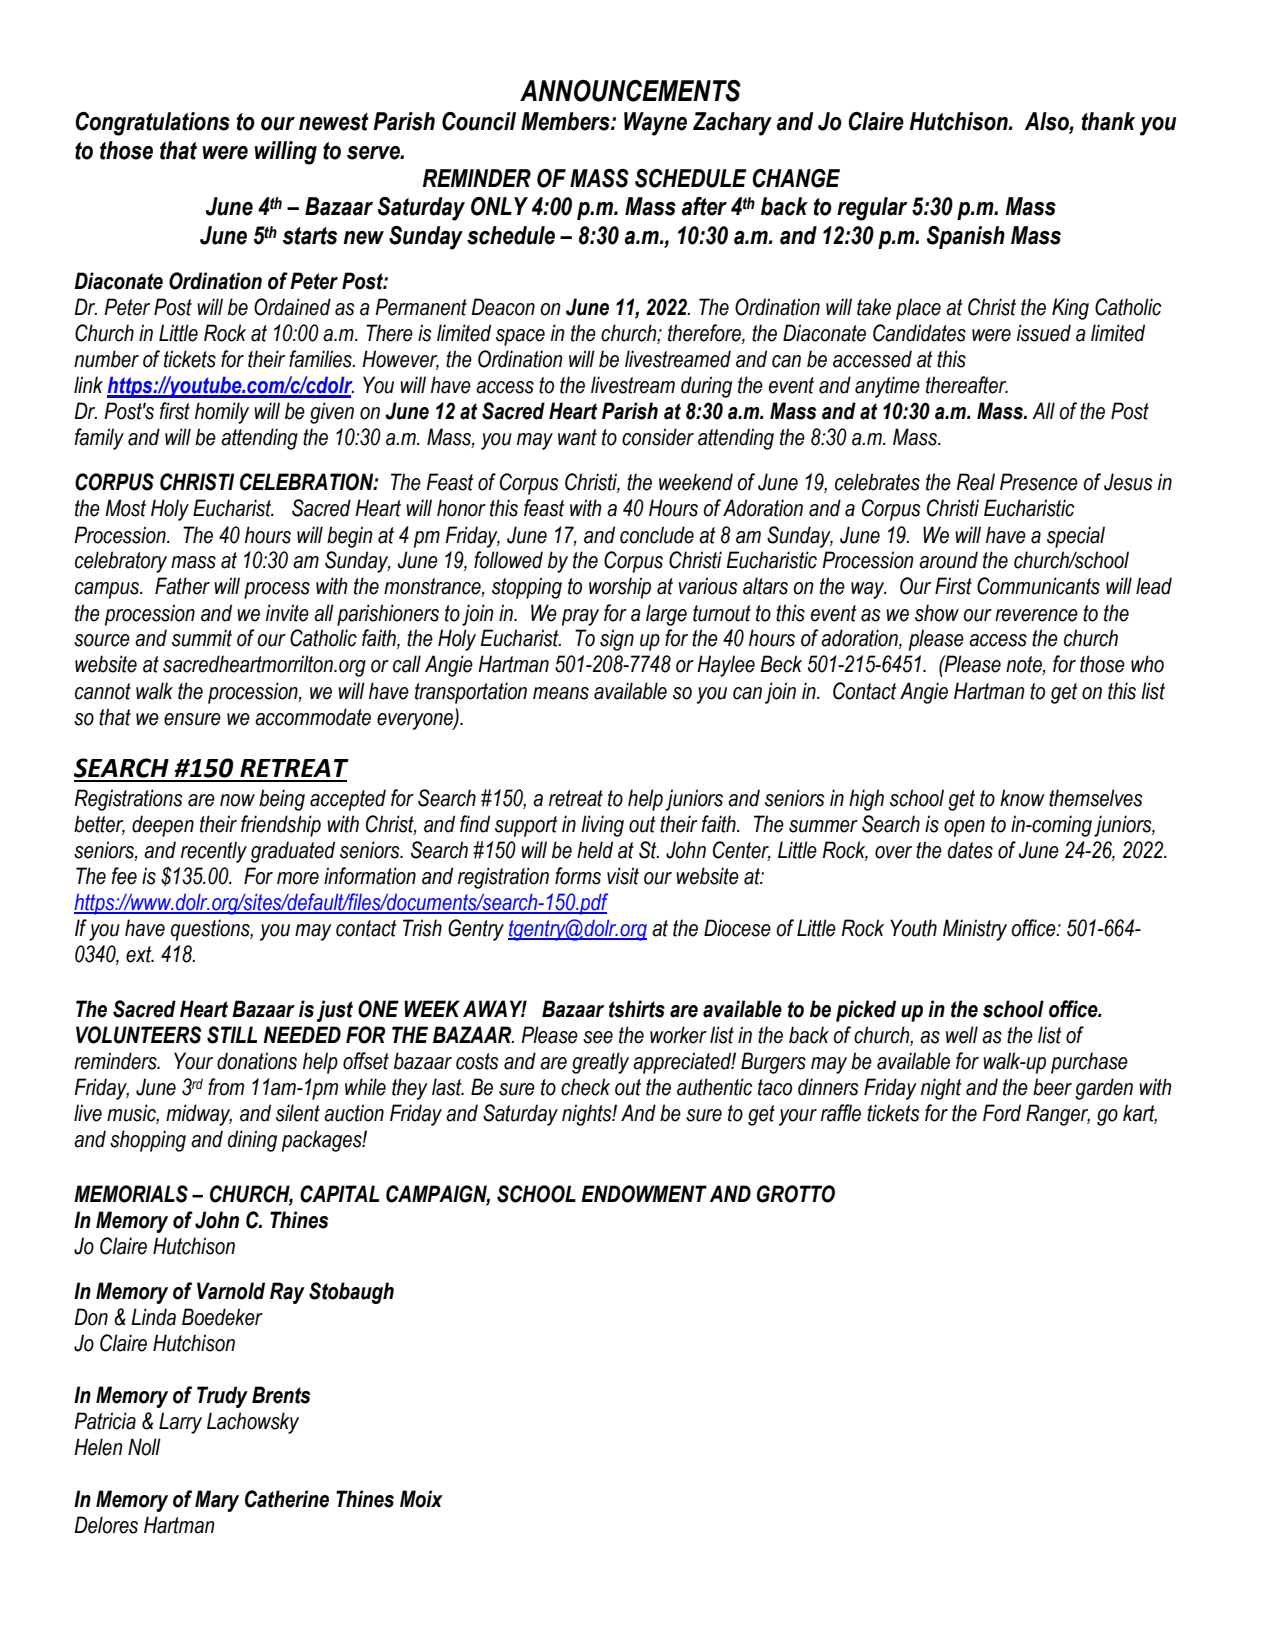 Image resolution: width=1261 pixels, height=1632 pixels. What do you see at coordinates (1108, 121) in the document?
I see `thank` at bounding box center [1108, 121].
